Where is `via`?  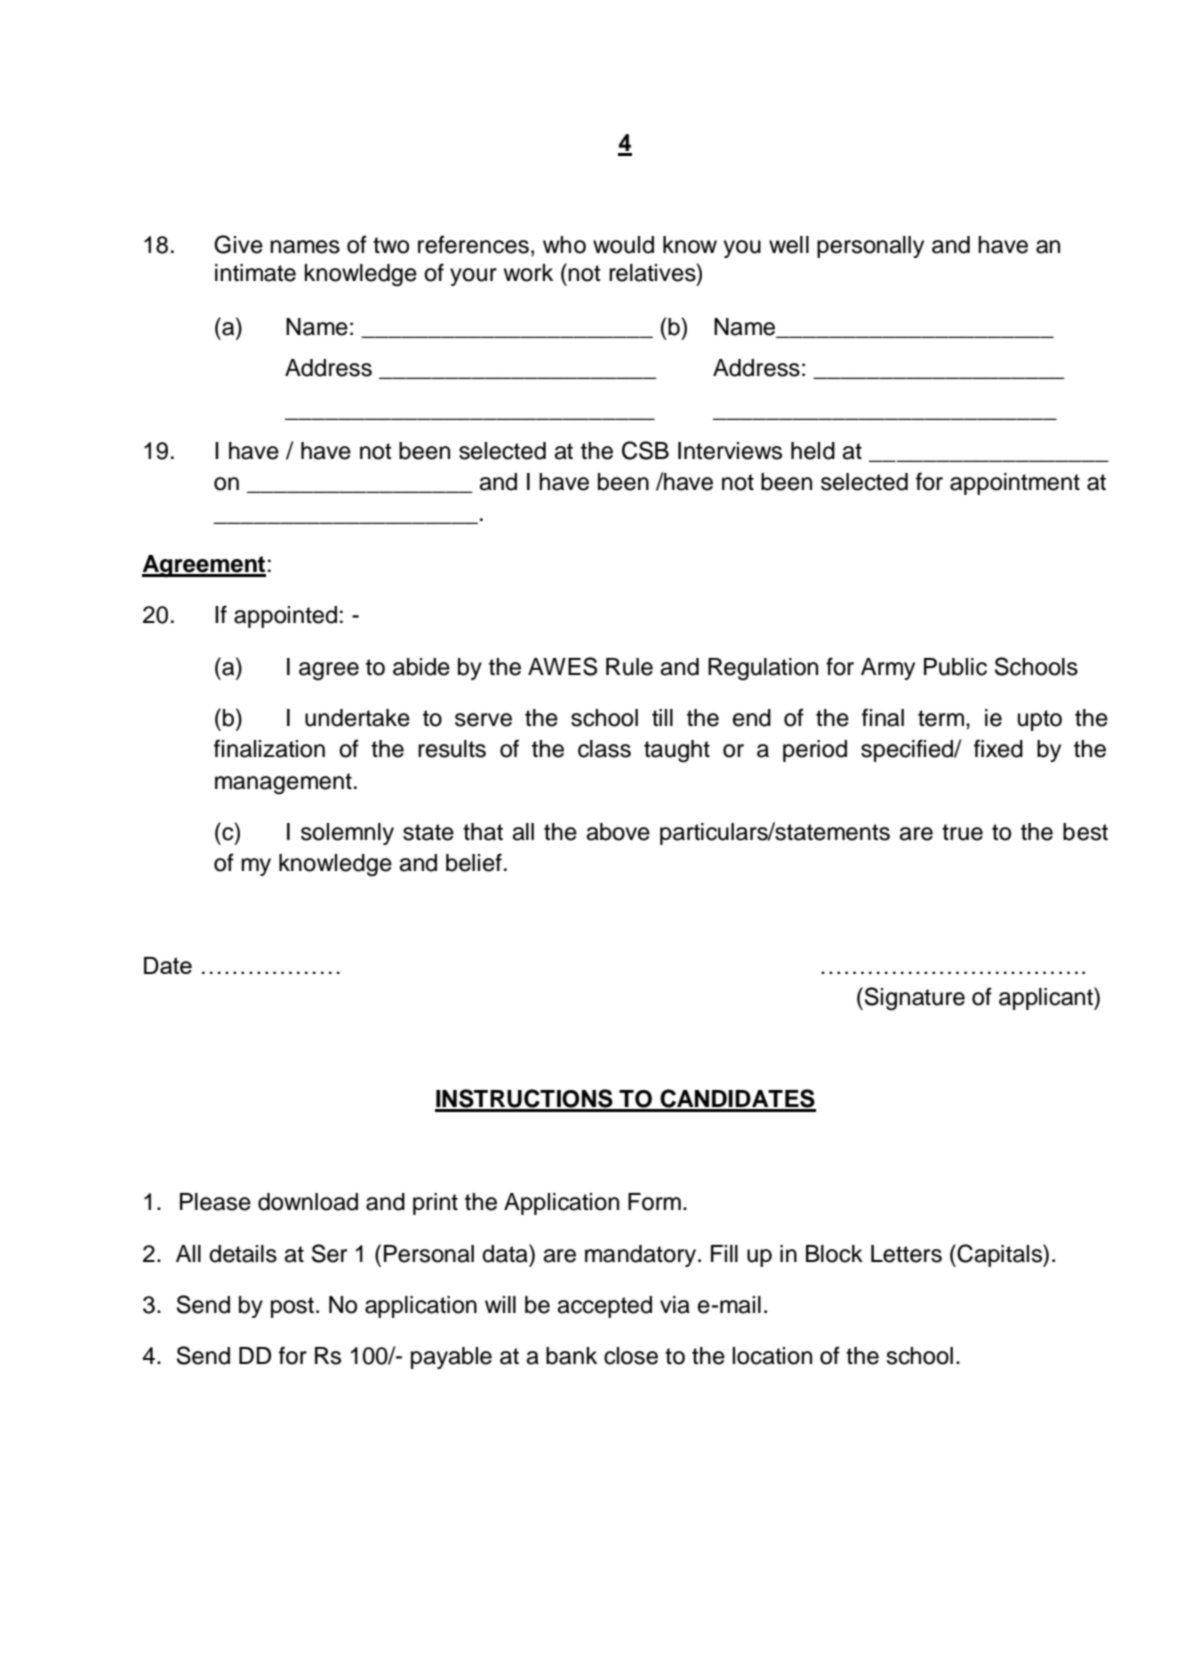 via is located at coordinates (675, 1305).
